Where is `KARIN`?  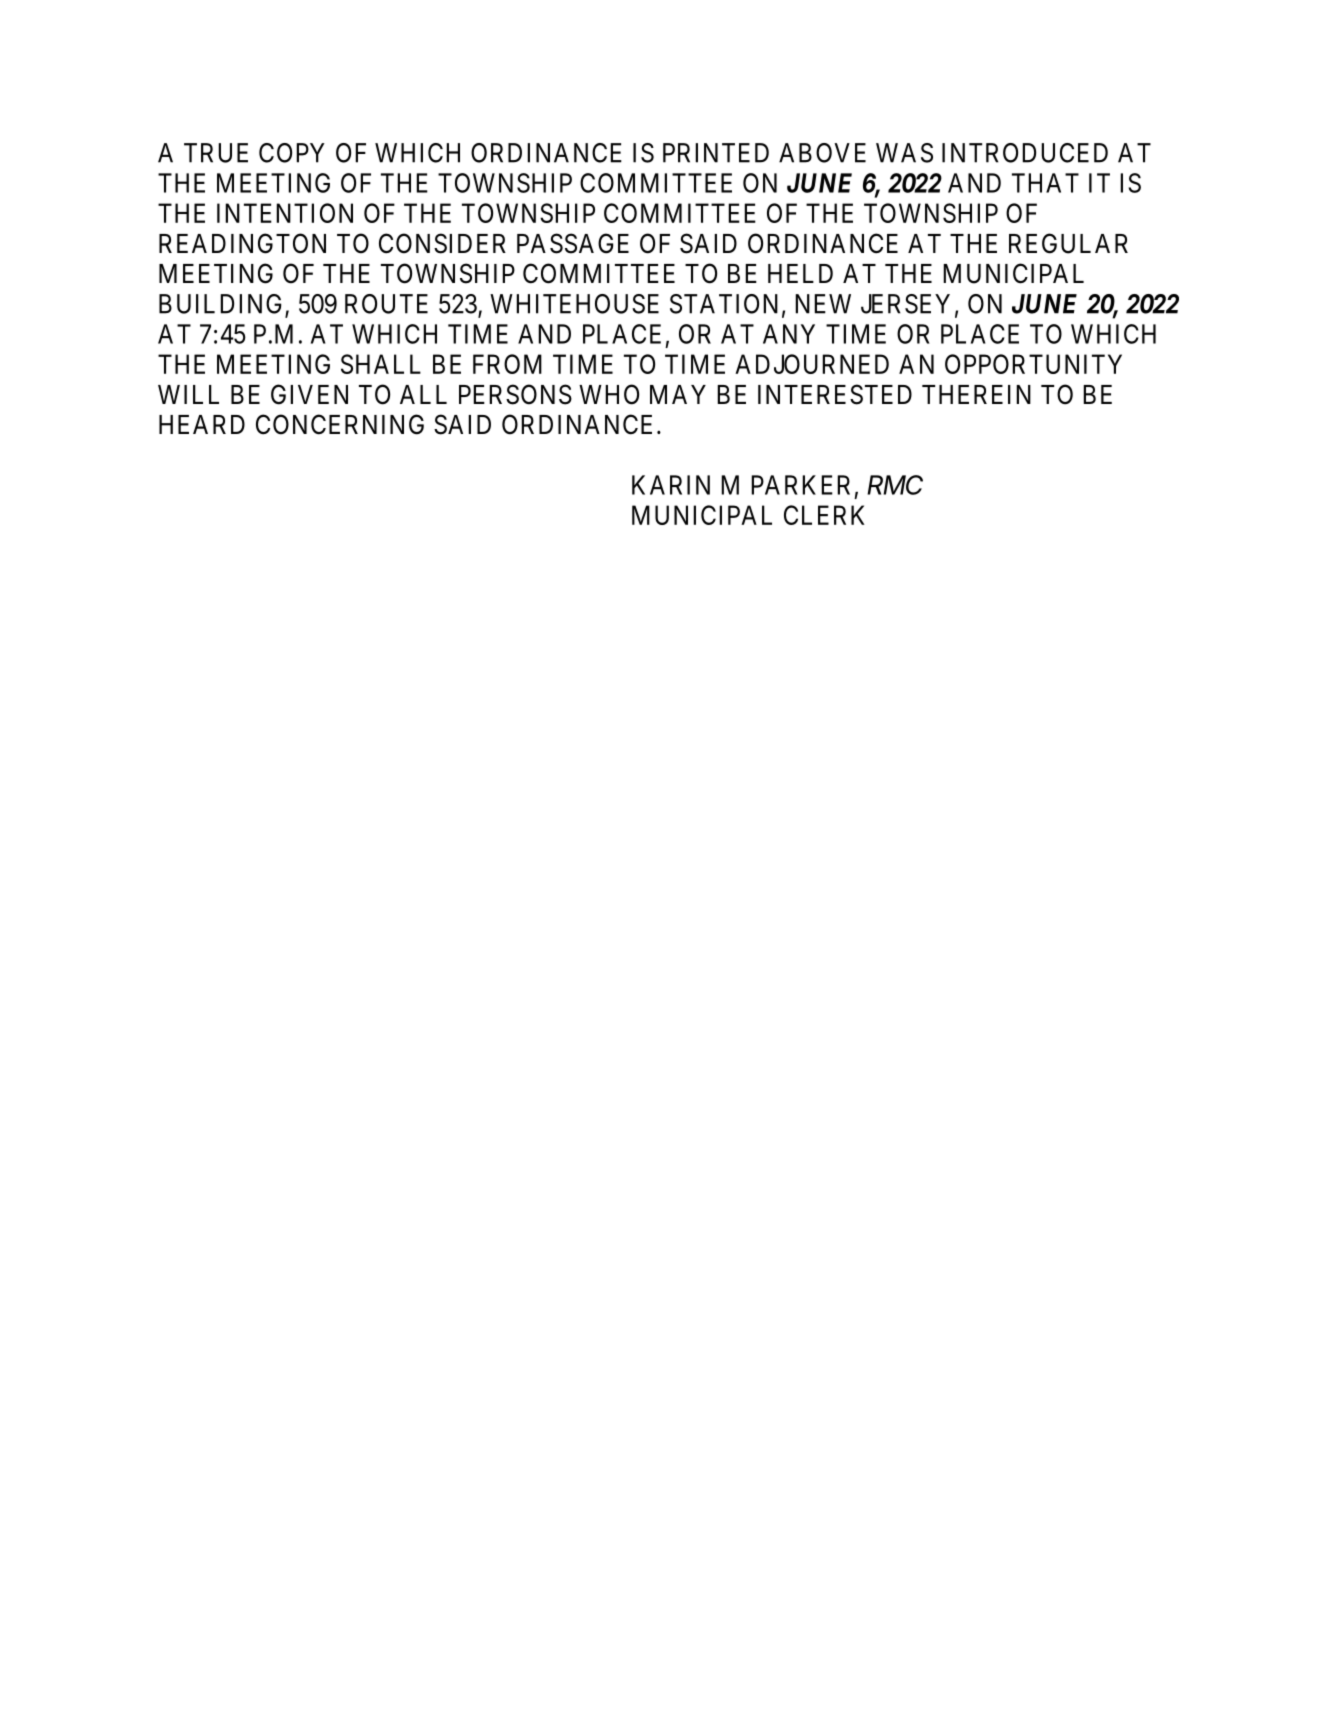
KARIN is located at coordinates (671, 485).
